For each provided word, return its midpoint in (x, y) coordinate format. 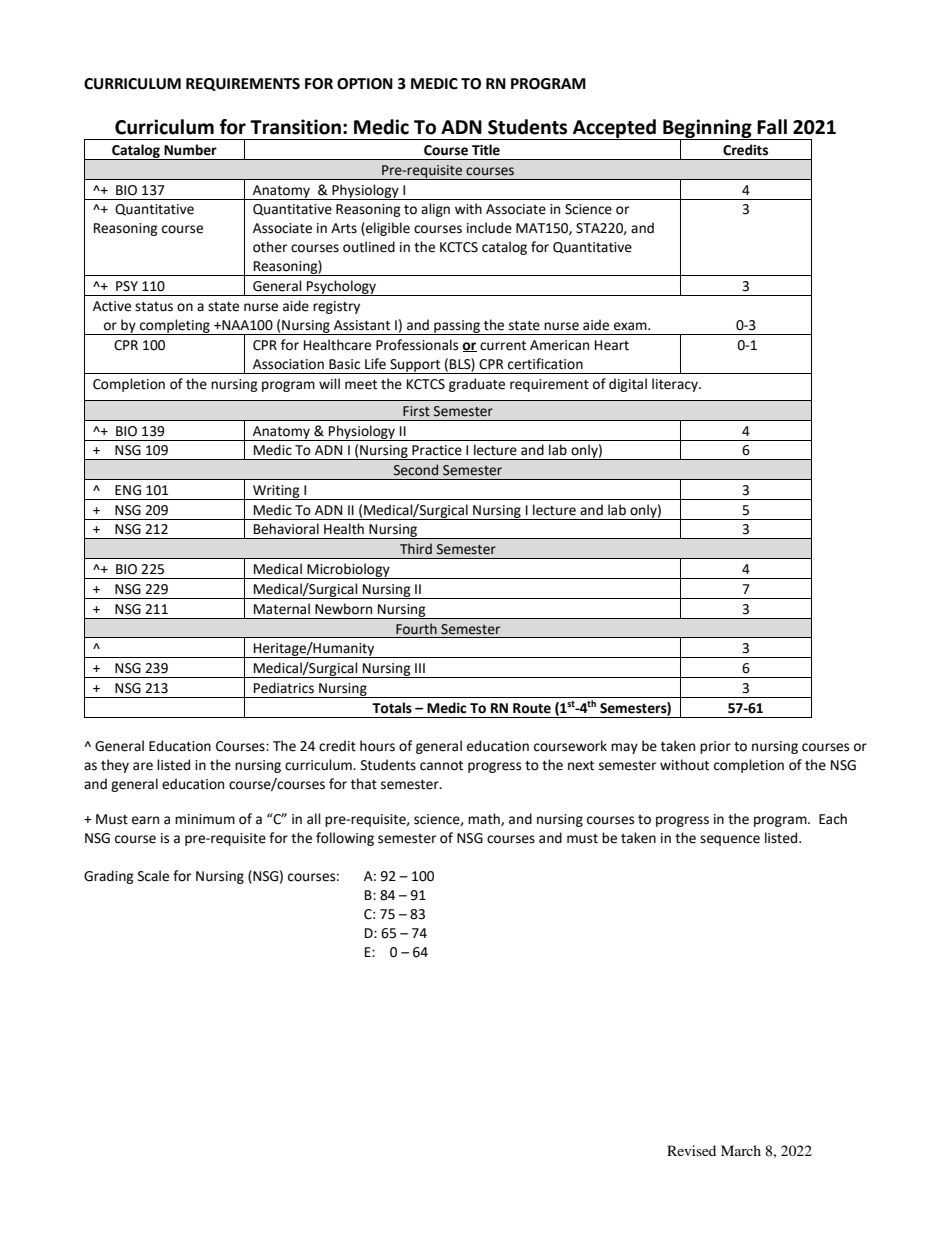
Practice (437, 450)
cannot (441, 766)
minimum (205, 819)
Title (486, 150)
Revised (691, 1150)
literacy (676, 385)
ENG (128, 490)
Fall (772, 127)
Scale (153, 876)
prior (715, 747)
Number (190, 150)
